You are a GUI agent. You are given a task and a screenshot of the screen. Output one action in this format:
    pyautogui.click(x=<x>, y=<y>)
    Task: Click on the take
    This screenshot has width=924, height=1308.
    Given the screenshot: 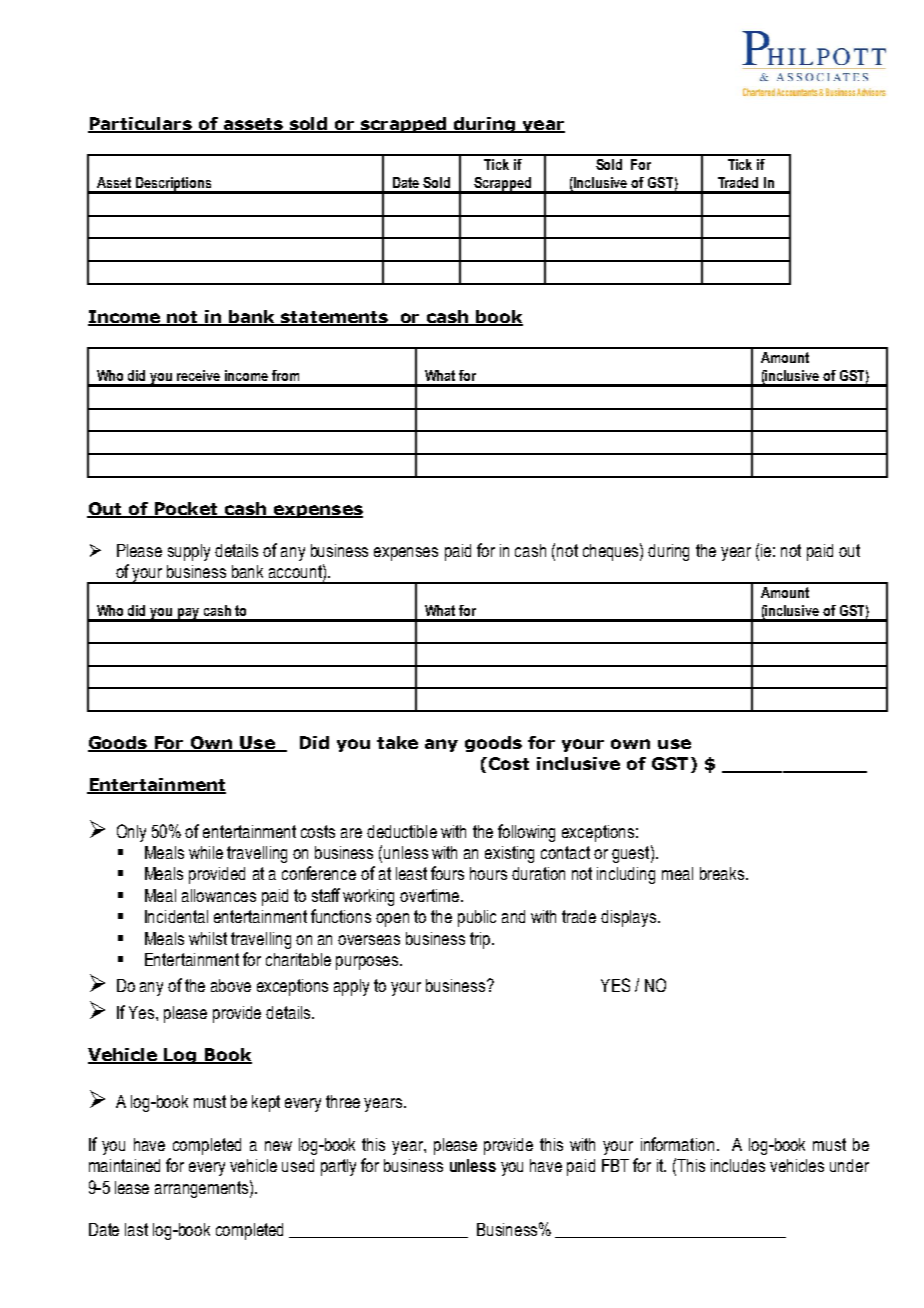 What is the action you would take?
    pyautogui.click(x=397, y=742)
